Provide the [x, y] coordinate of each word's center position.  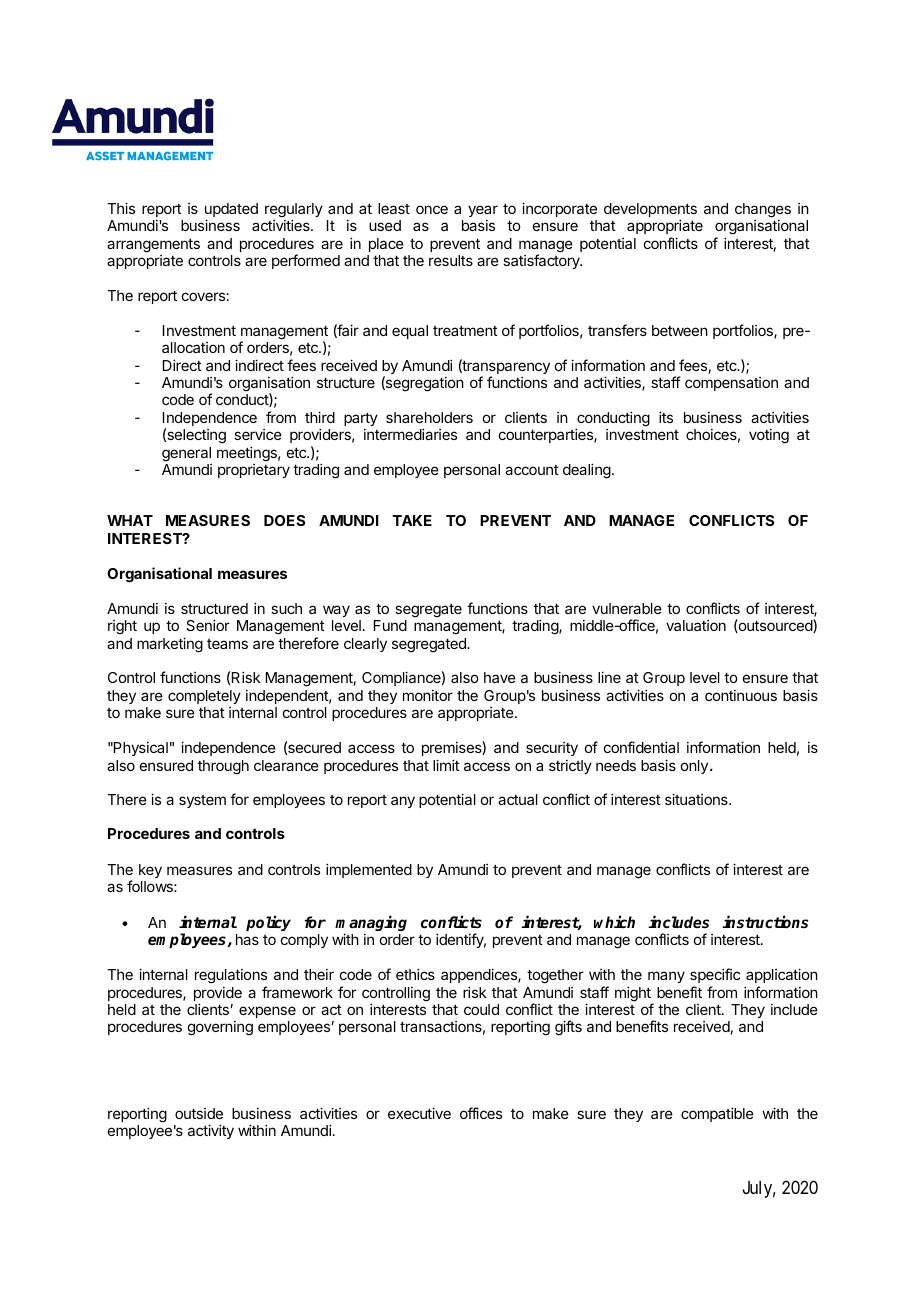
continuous [741, 695]
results [451, 260]
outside [199, 1113]
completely [204, 697]
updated [231, 211]
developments [650, 211]
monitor [428, 695]
